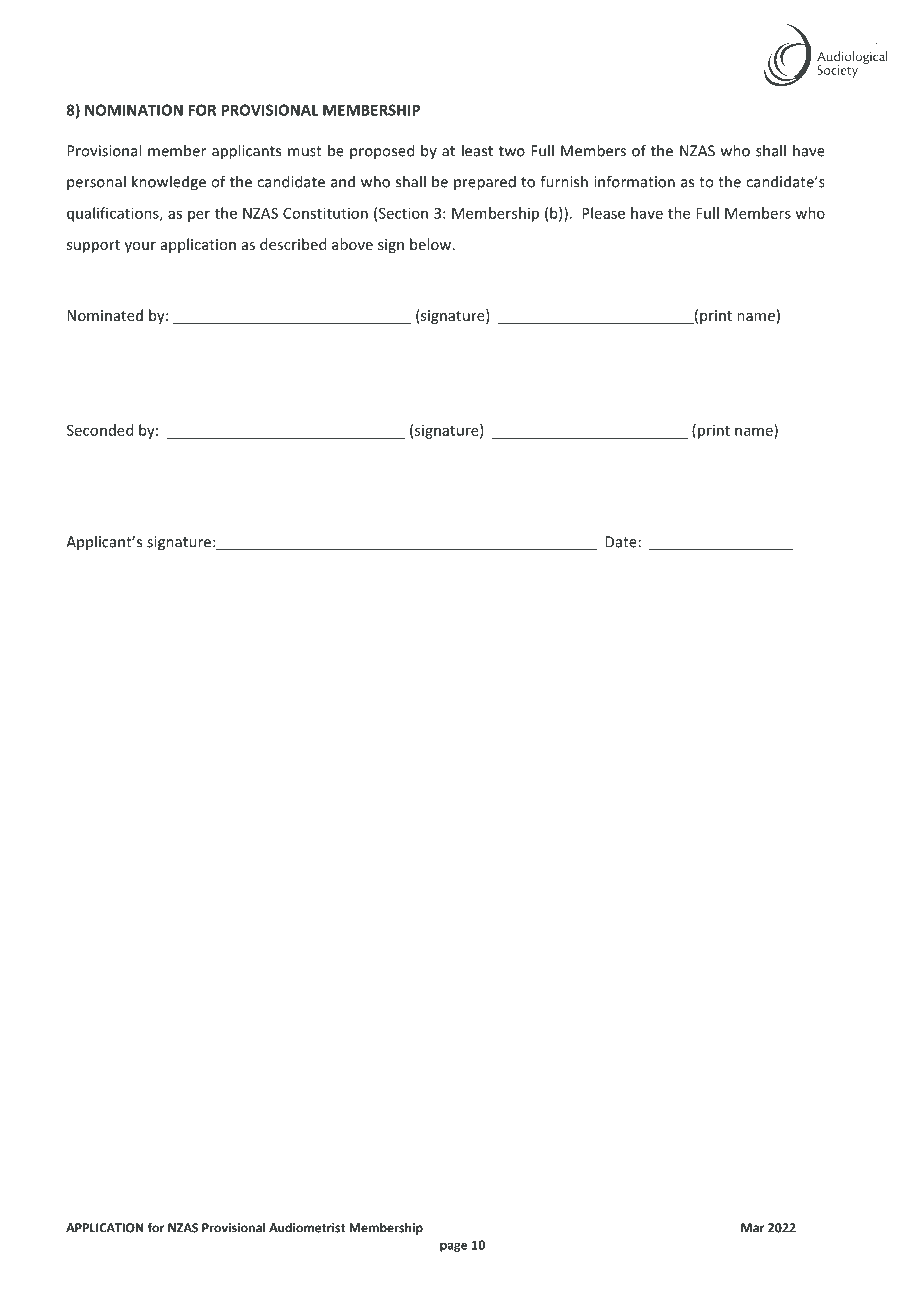 The image size is (924, 1309). Describe the element at coordinates (430, 244) in the document. I see `below` at that location.
